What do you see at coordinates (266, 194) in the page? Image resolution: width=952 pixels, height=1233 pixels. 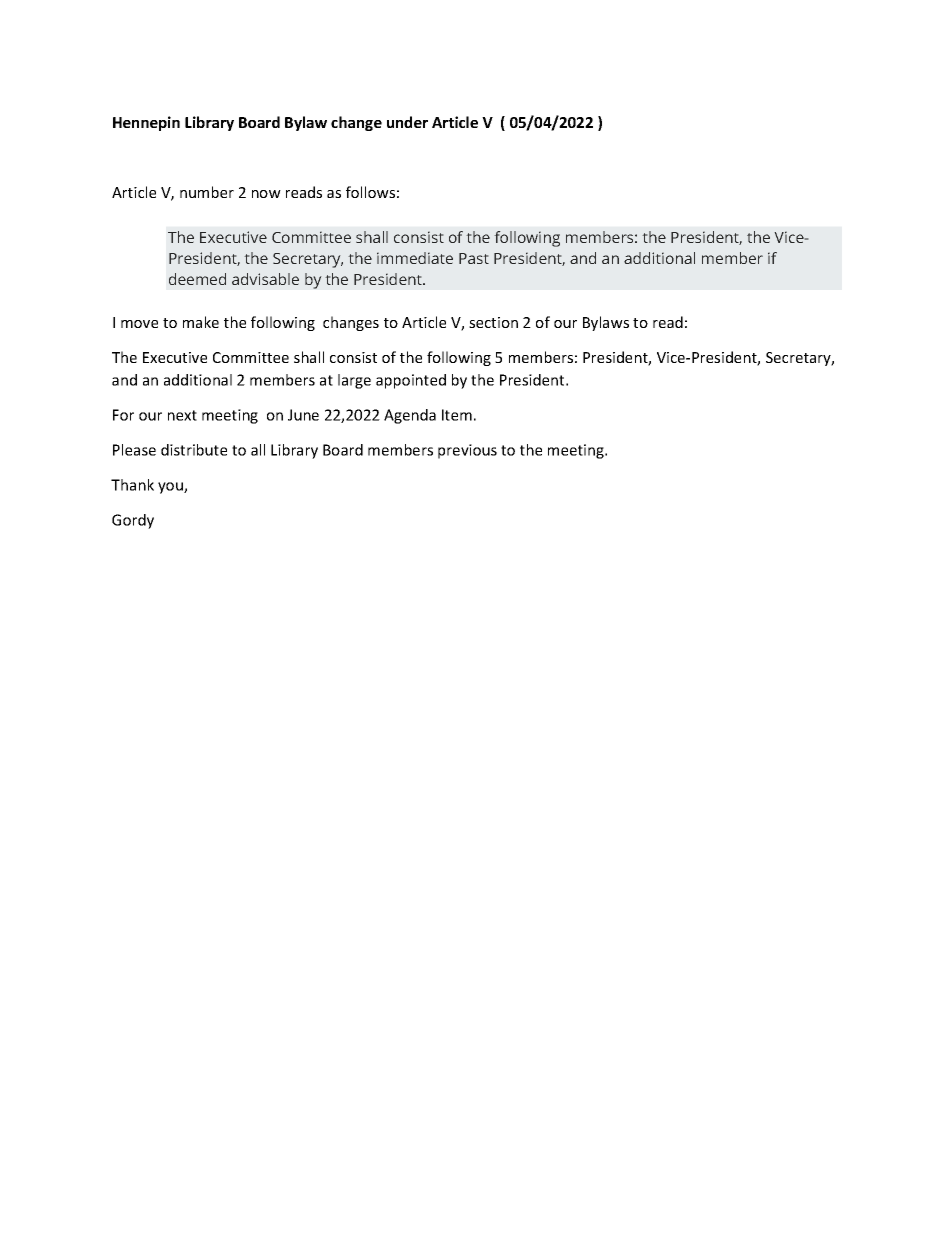 I see `now` at bounding box center [266, 194].
